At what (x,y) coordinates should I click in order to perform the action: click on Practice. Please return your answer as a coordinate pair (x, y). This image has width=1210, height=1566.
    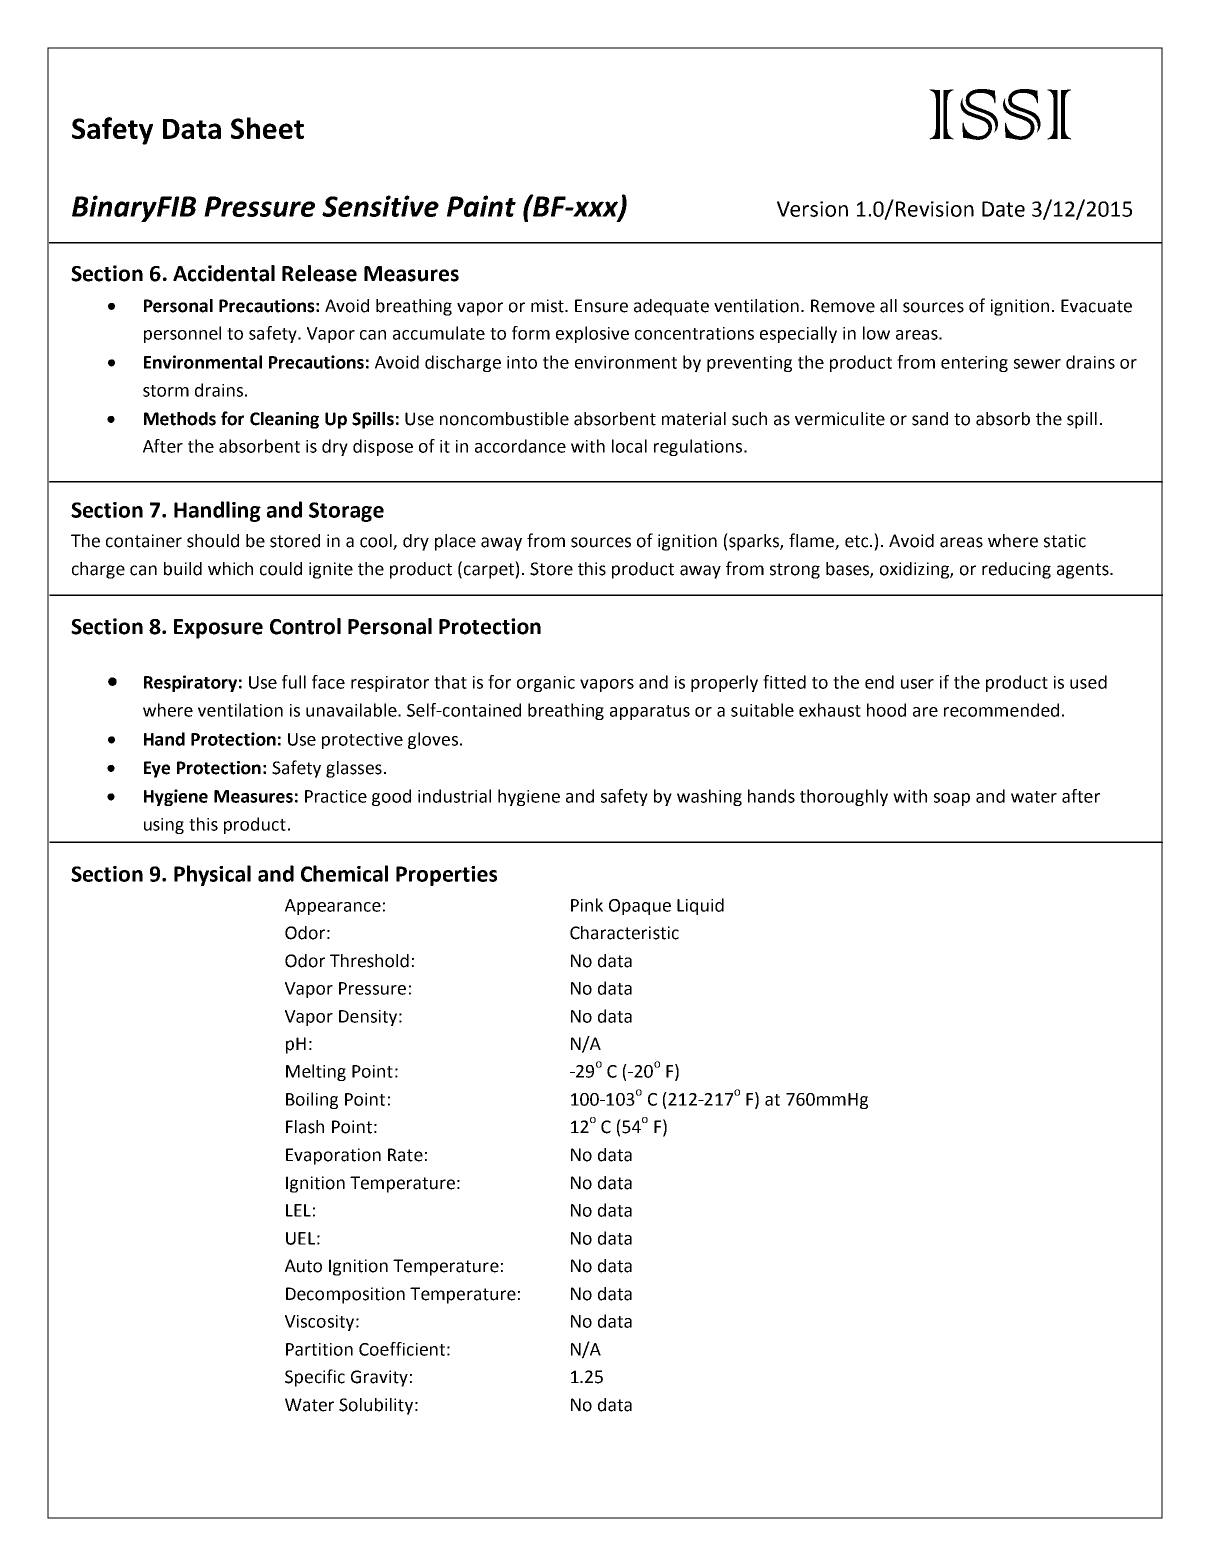
    Looking at the image, I should click on (336, 796).
